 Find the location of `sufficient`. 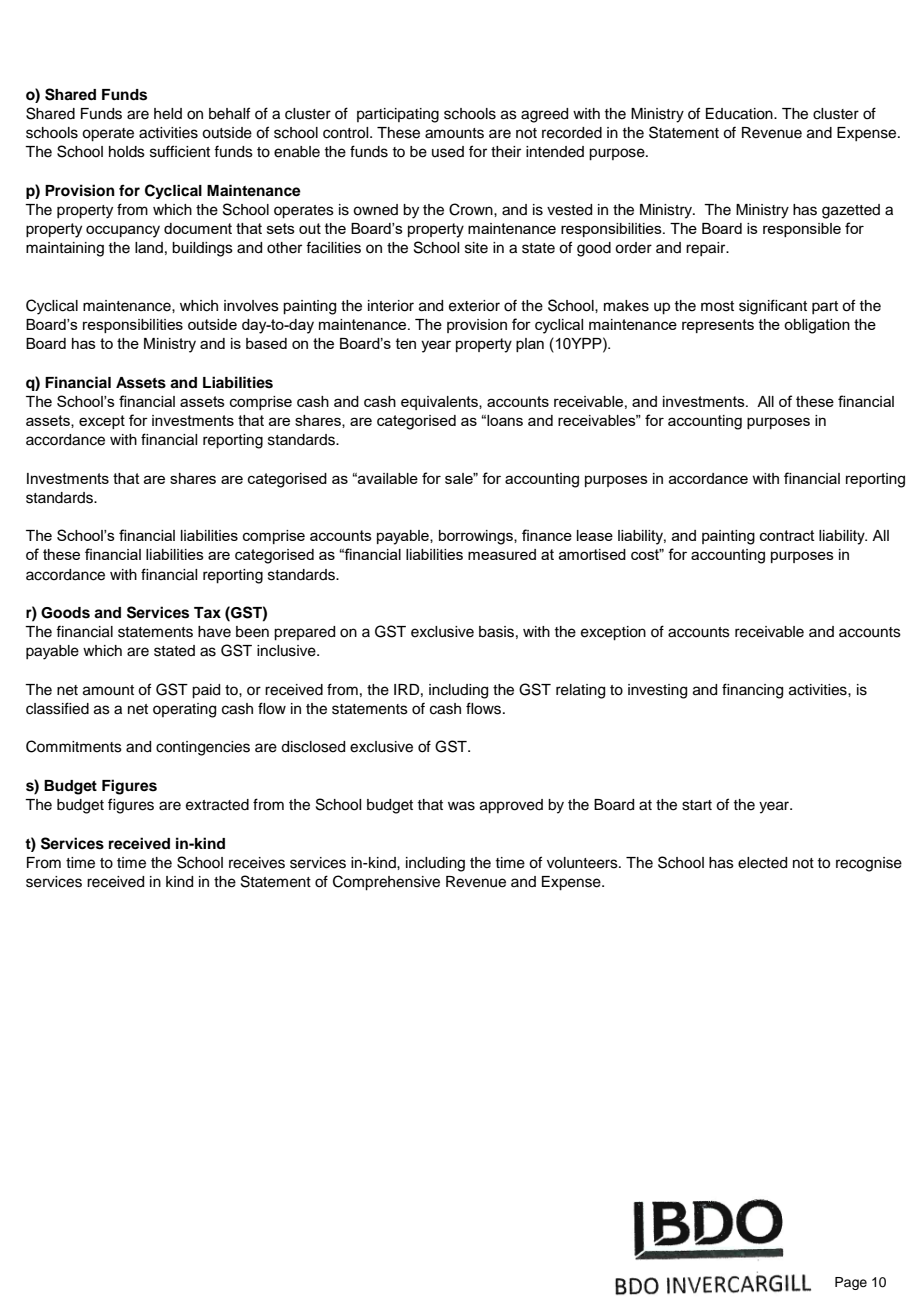

sufficient is located at coordinates (180, 151).
